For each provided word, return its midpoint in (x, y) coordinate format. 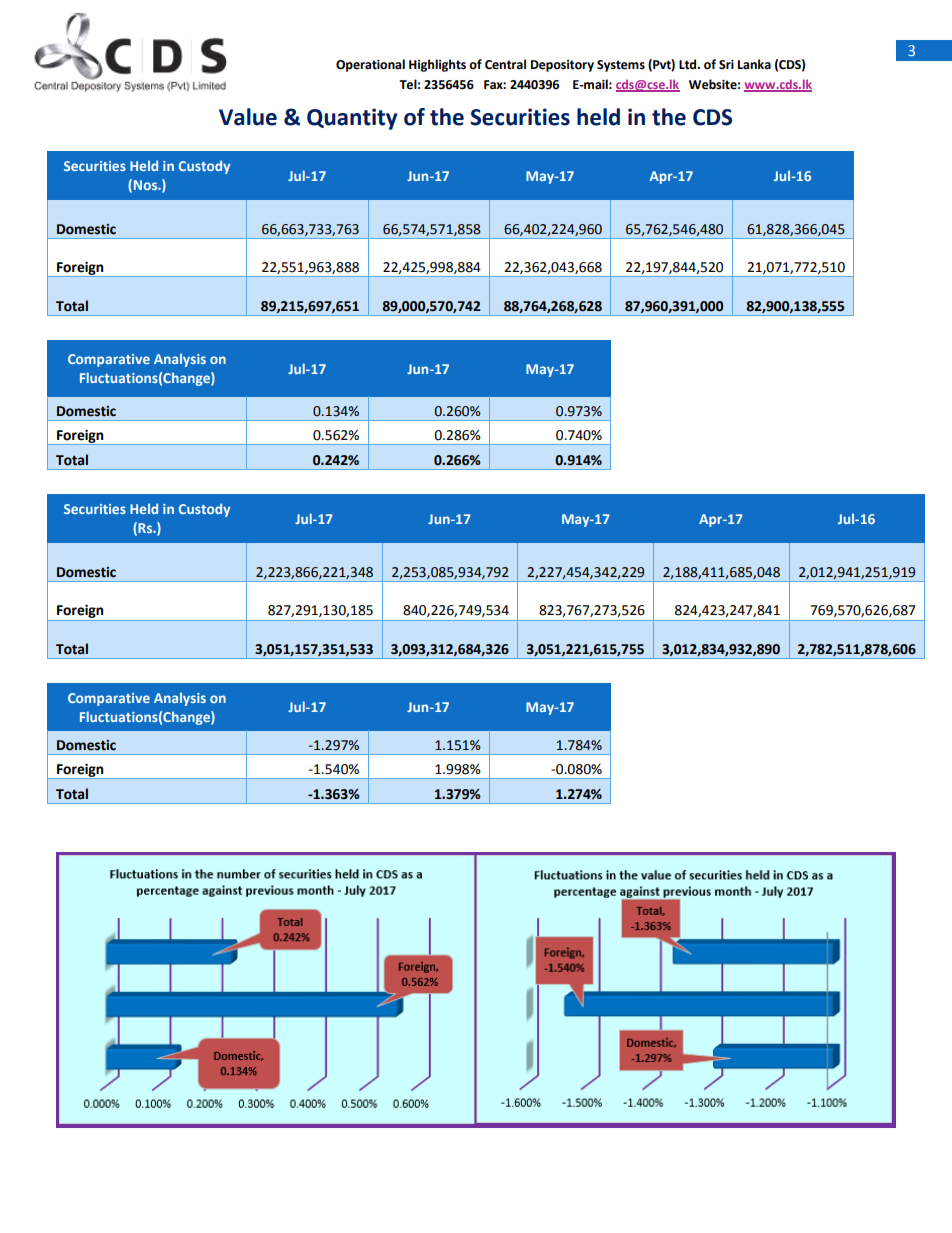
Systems (621, 66)
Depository (562, 66)
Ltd (689, 64)
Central (505, 64)
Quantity (352, 119)
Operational (370, 65)
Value (248, 117)
